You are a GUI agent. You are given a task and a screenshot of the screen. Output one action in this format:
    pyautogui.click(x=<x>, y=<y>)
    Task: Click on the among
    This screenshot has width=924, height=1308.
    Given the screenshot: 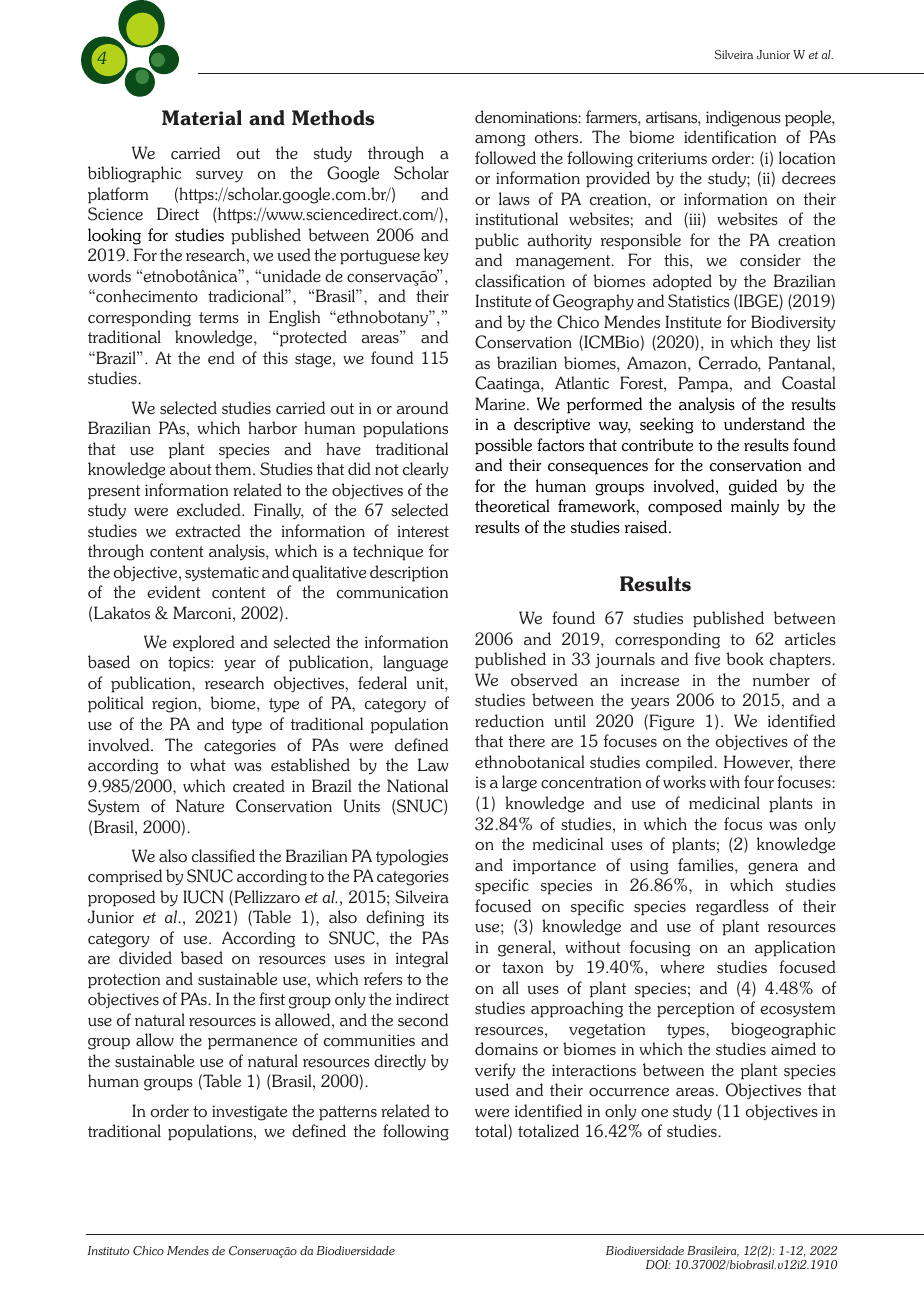 What is the action you would take?
    pyautogui.click(x=500, y=141)
